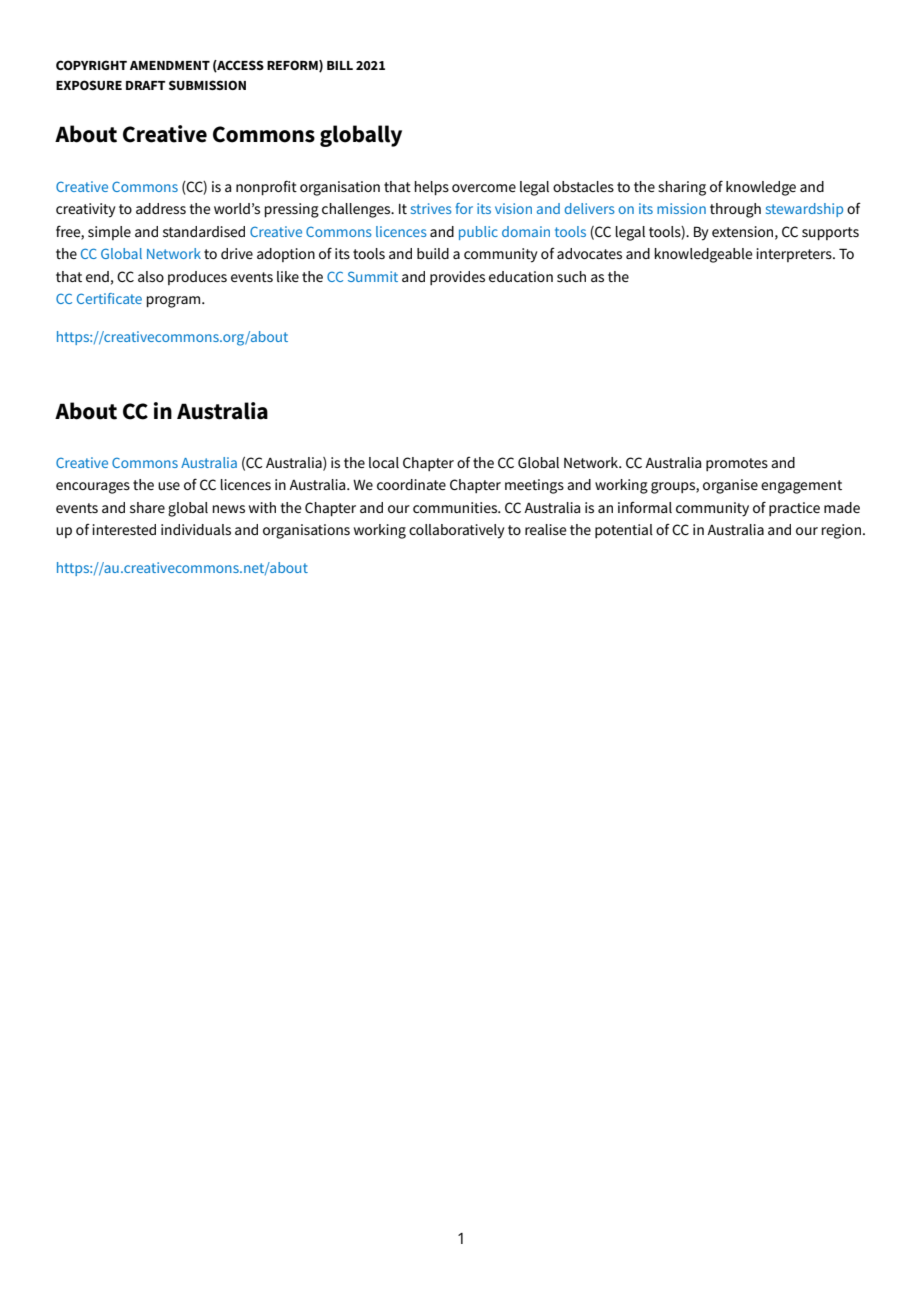  What do you see at coordinates (196, 529) in the screenshot?
I see `individuals` at bounding box center [196, 529].
